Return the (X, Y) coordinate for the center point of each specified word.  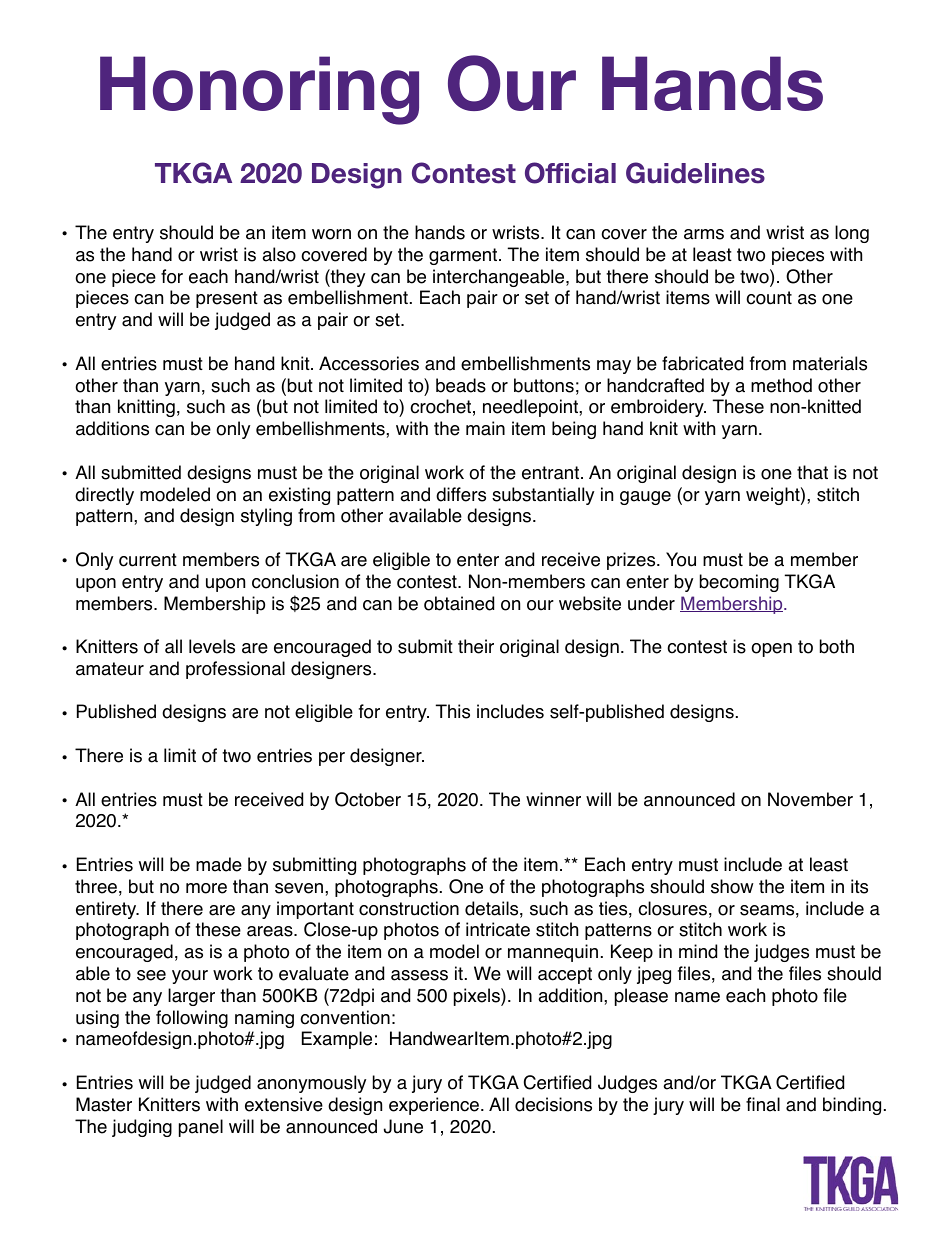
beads (461, 385)
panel (201, 1128)
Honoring (259, 90)
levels (212, 646)
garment (464, 256)
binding (852, 1106)
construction (409, 908)
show (732, 886)
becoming (739, 583)
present (227, 299)
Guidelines (695, 173)
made (219, 864)
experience (435, 1106)
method (781, 385)
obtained (459, 603)
